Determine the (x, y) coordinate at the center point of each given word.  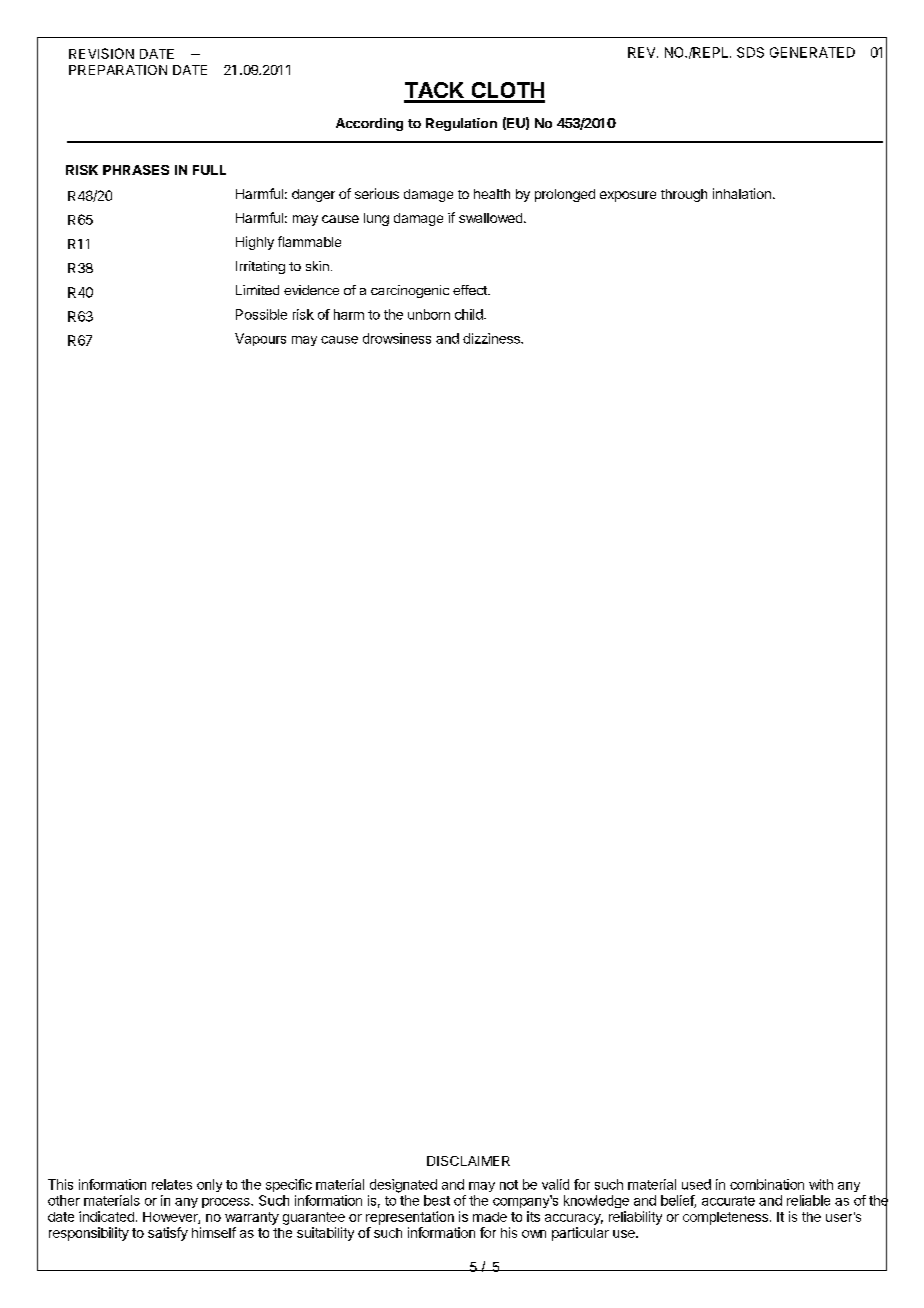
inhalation (742, 193)
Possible (261, 314)
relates (172, 1184)
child (470, 314)
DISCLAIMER (468, 1161)
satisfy (168, 1234)
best (437, 1200)
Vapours (260, 339)
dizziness (492, 338)
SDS (750, 52)
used (696, 1184)
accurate (728, 1201)
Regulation (461, 124)
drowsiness (397, 338)
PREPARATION (118, 70)
